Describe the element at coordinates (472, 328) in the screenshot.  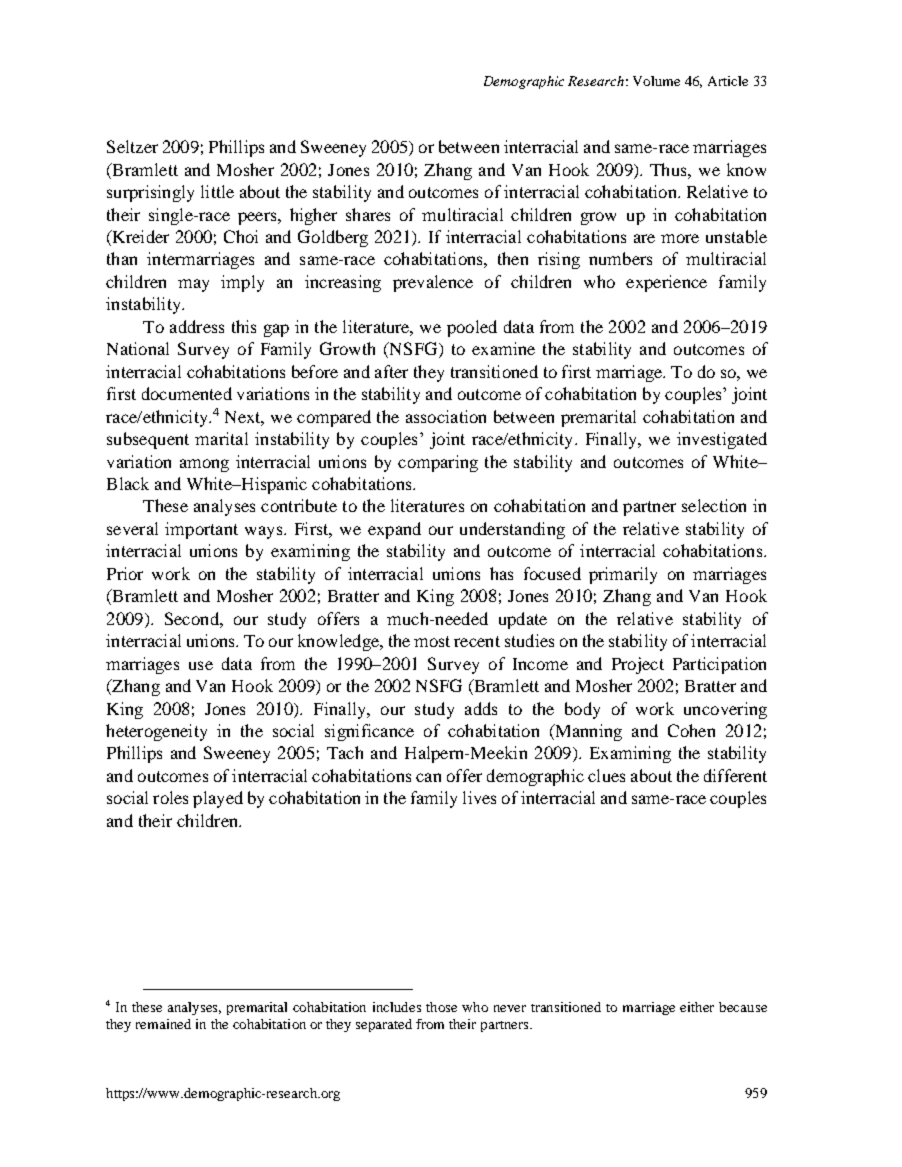
I see `pooled` at that location.
